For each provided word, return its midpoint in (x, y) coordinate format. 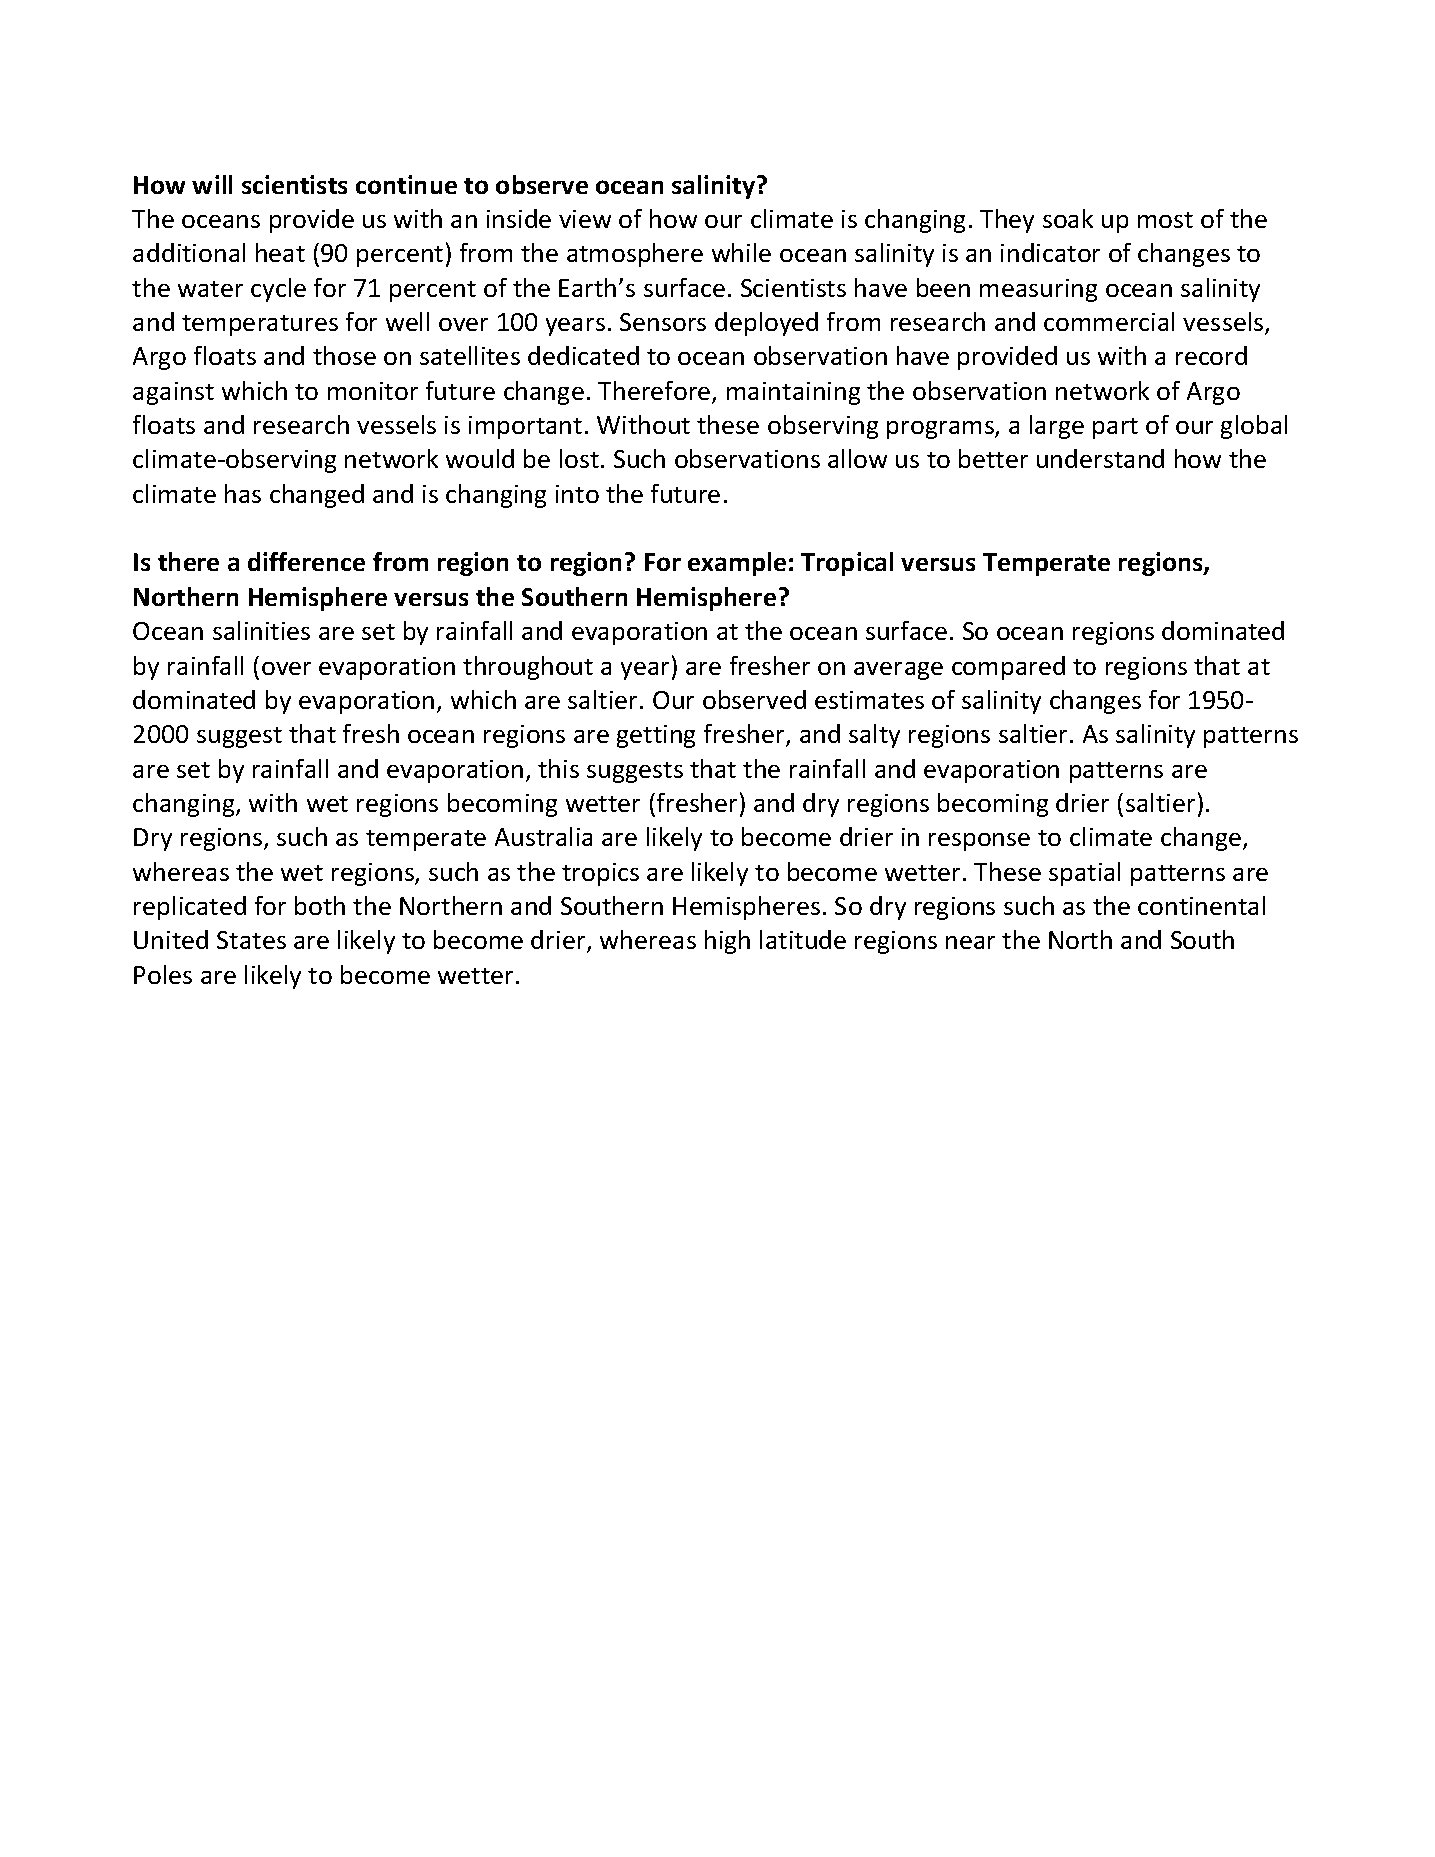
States (251, 940)
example (737, 564)
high (727, 942)
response (979, 842)
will (212, 184)
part (1115, 428)
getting (656, 736)
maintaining (793, 393)
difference (306, 561)
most (1165, 220)
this (558, 768)
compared (1008, 668)
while (741, 252)
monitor (373, 391)
